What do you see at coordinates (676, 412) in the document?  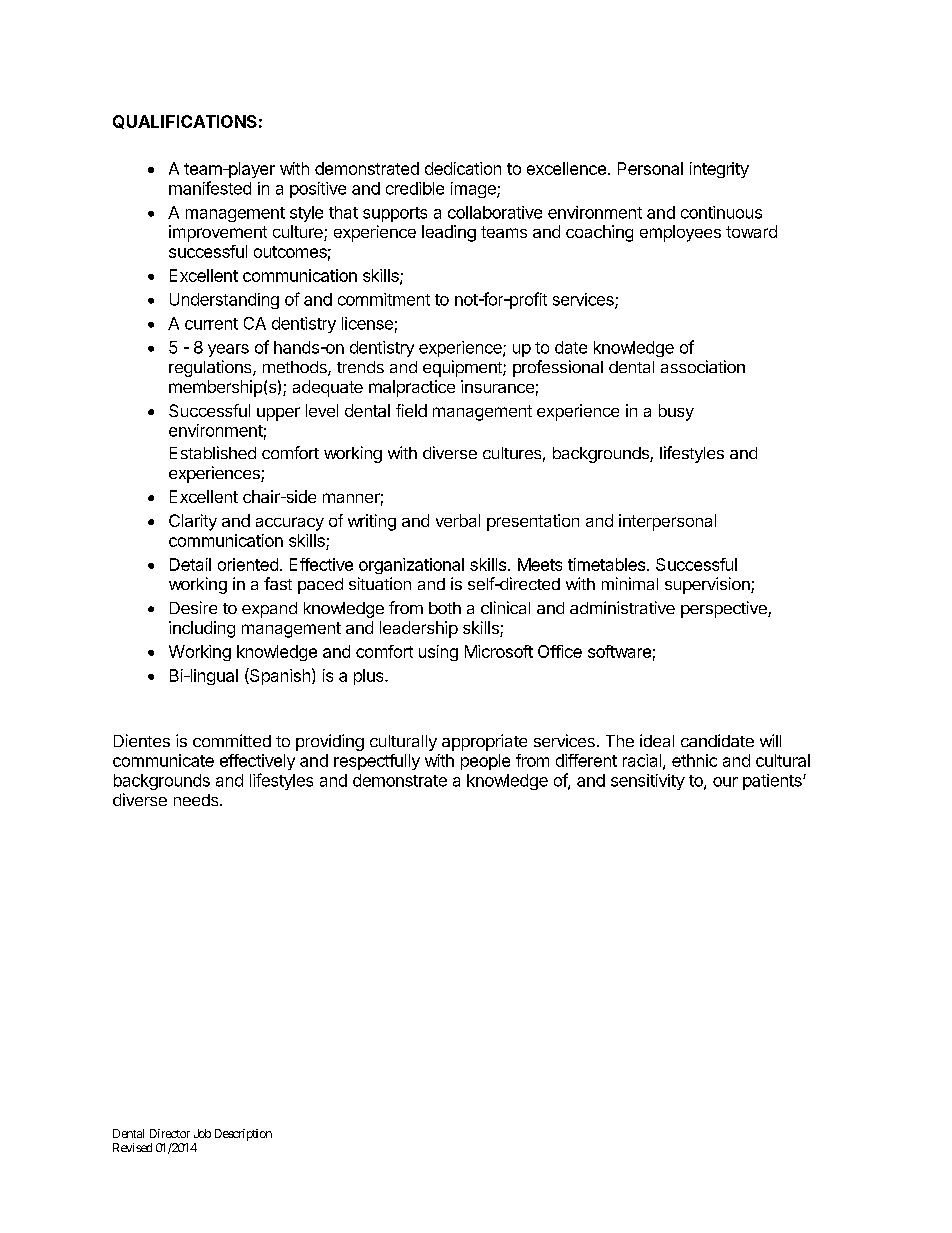 I see `busy` at bounding box center [676, 412].
